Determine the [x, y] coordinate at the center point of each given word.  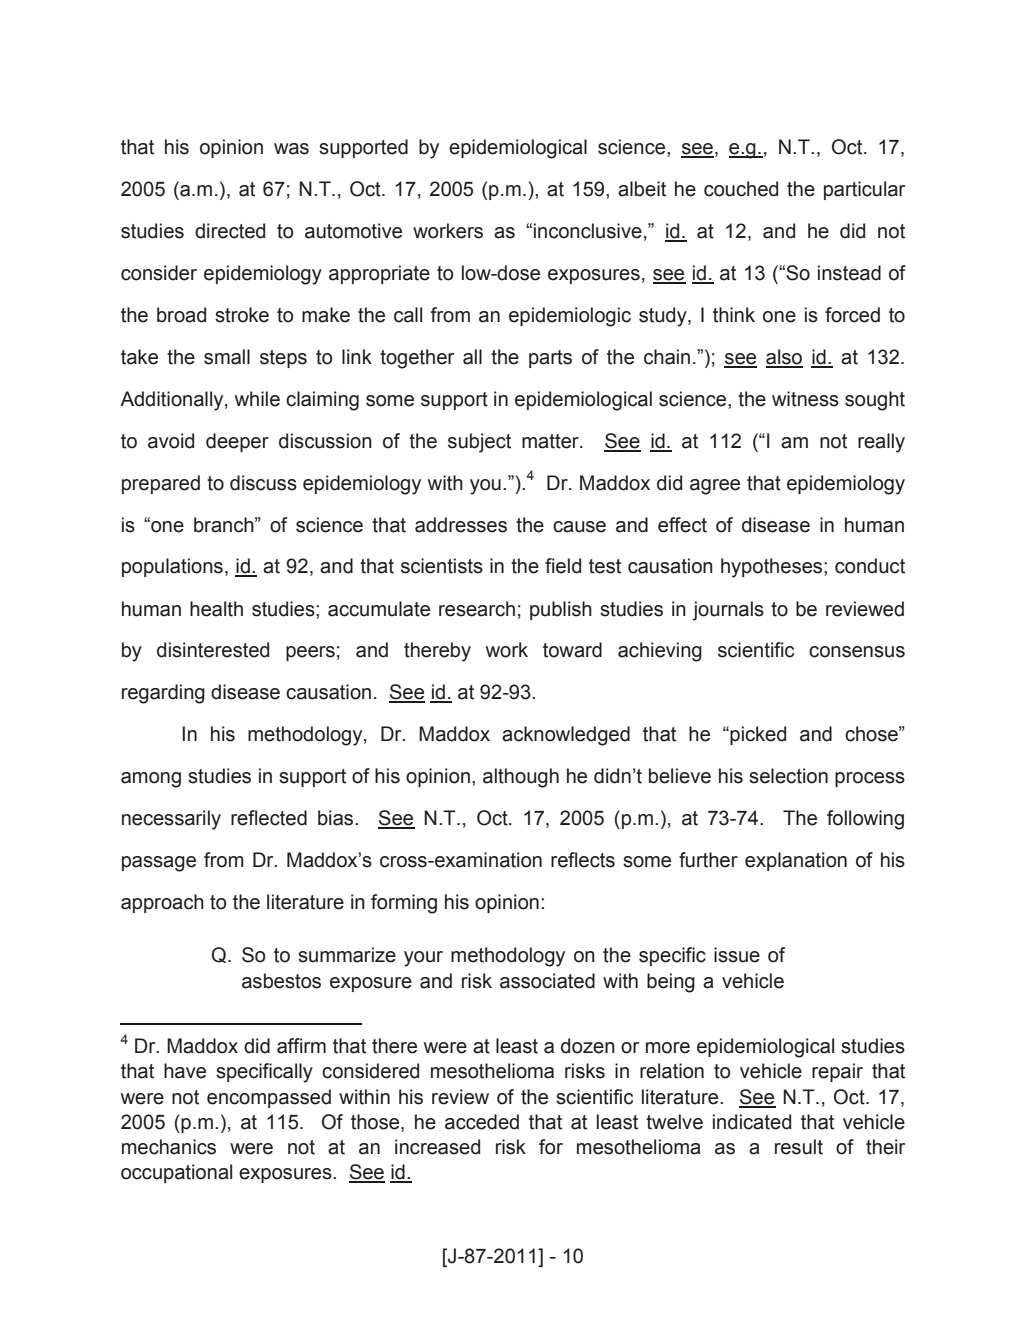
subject [479, 443]
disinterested [213, 650]
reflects [583, 860]
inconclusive [588, 231]
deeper [237, 442]
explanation [796, 861]
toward [572, 650]
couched [741, 189]
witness [805, 399]
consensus [857, 652]
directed [230, 231]
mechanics [169, 1147]
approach [162, 903]
